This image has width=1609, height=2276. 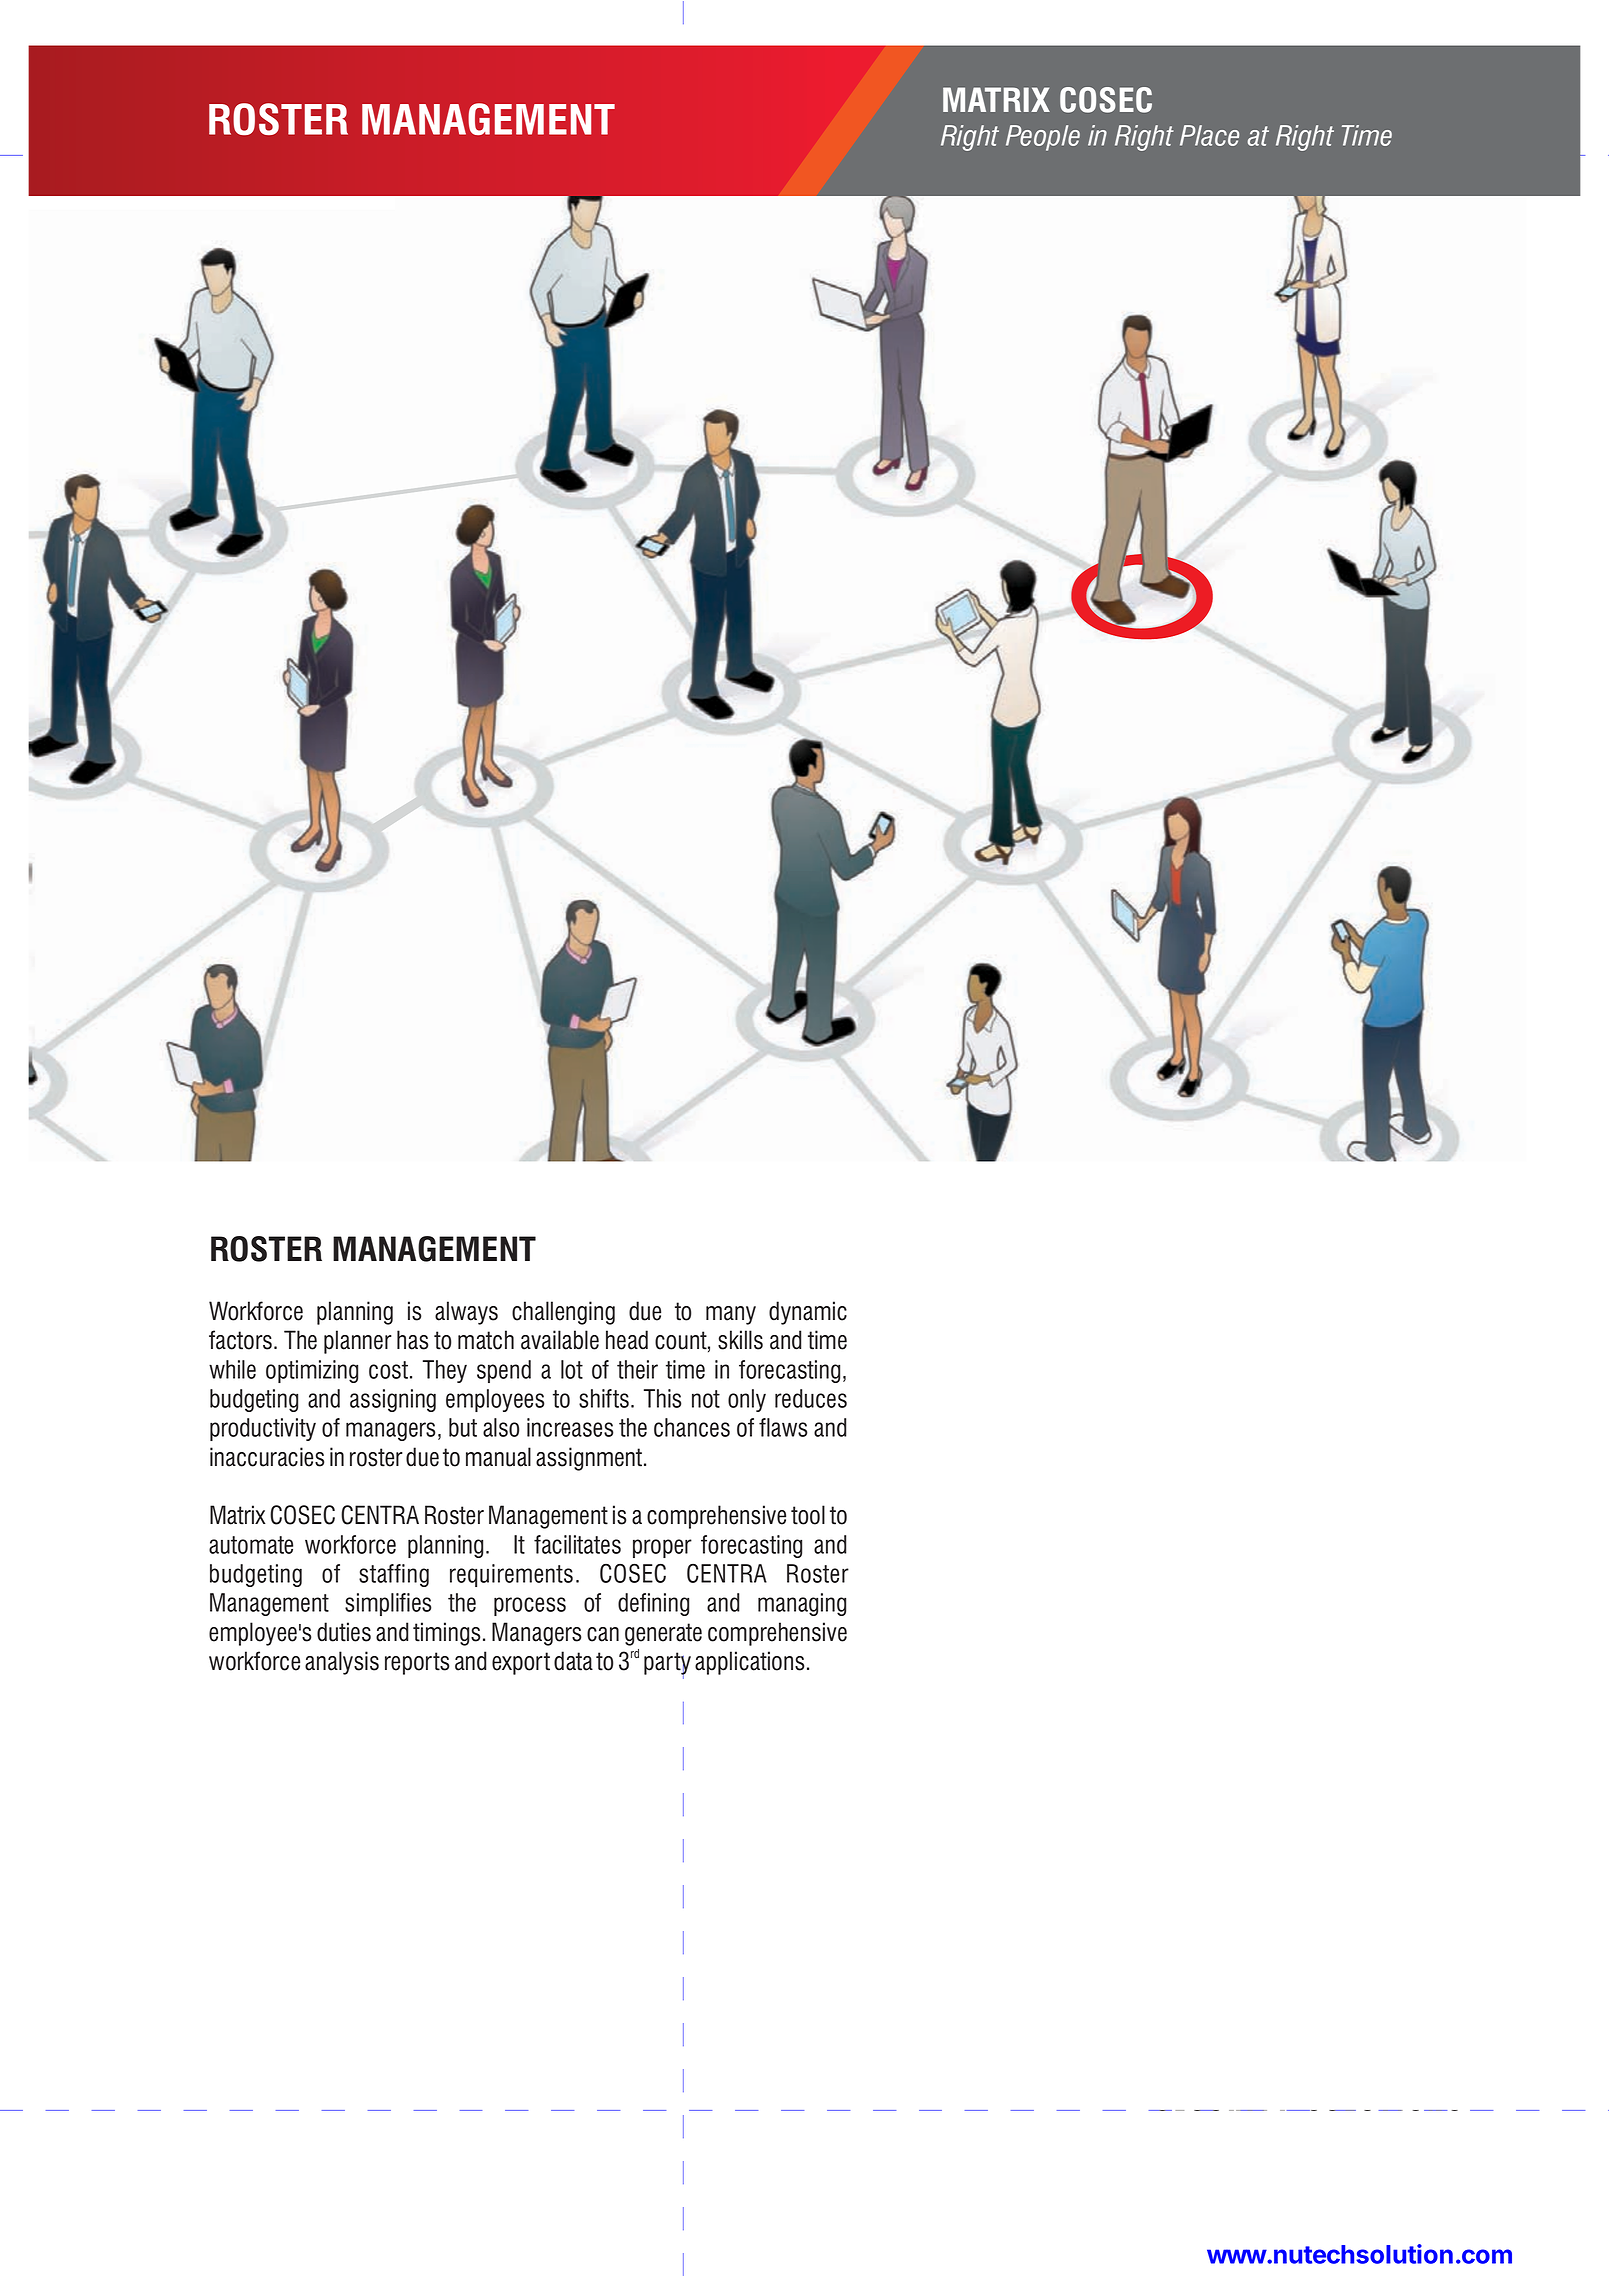 I want to click on head, so click(x=627, y=1340).
